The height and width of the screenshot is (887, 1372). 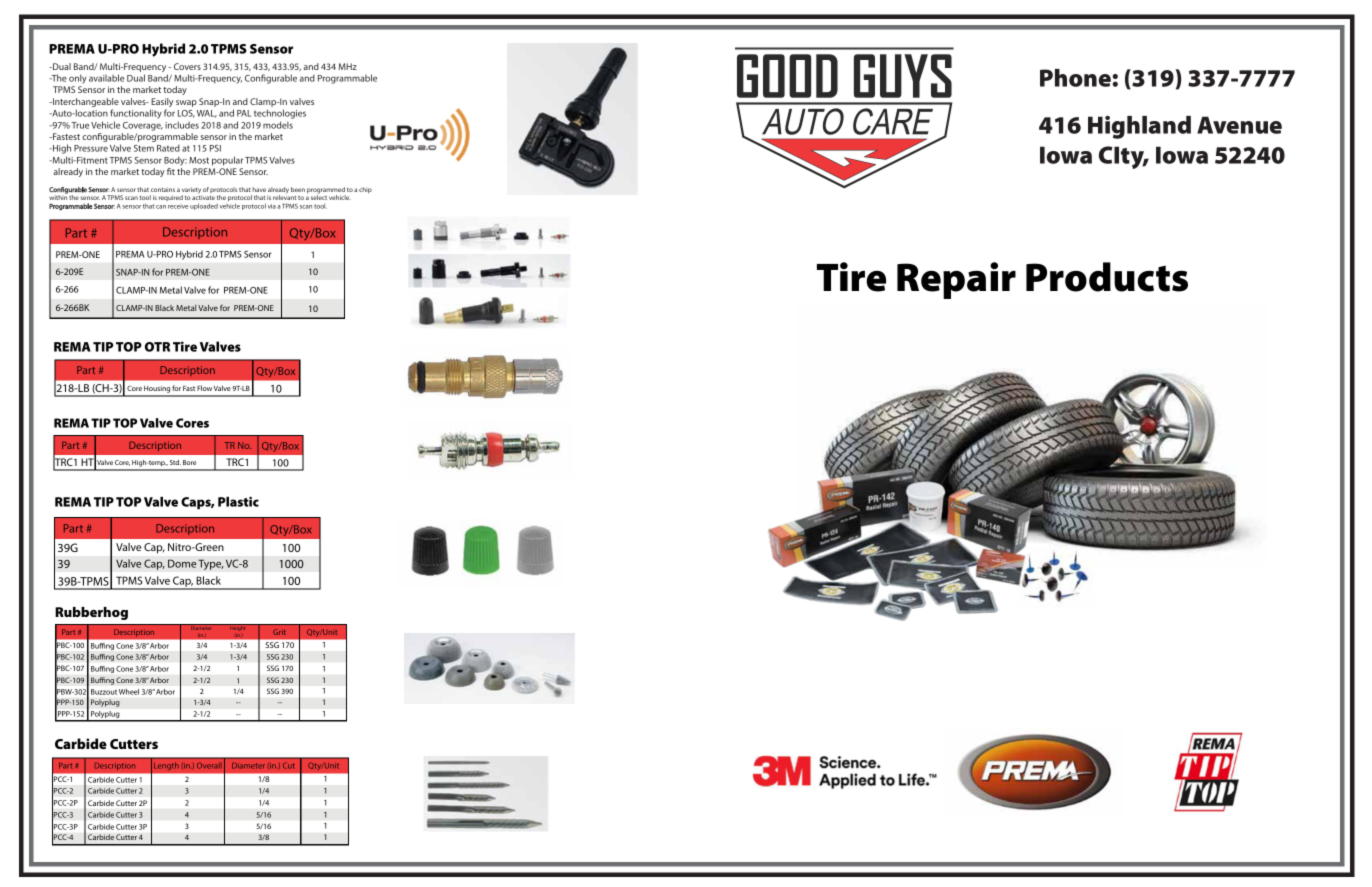 I want to click on Grit, so click(x=279, y=632).
